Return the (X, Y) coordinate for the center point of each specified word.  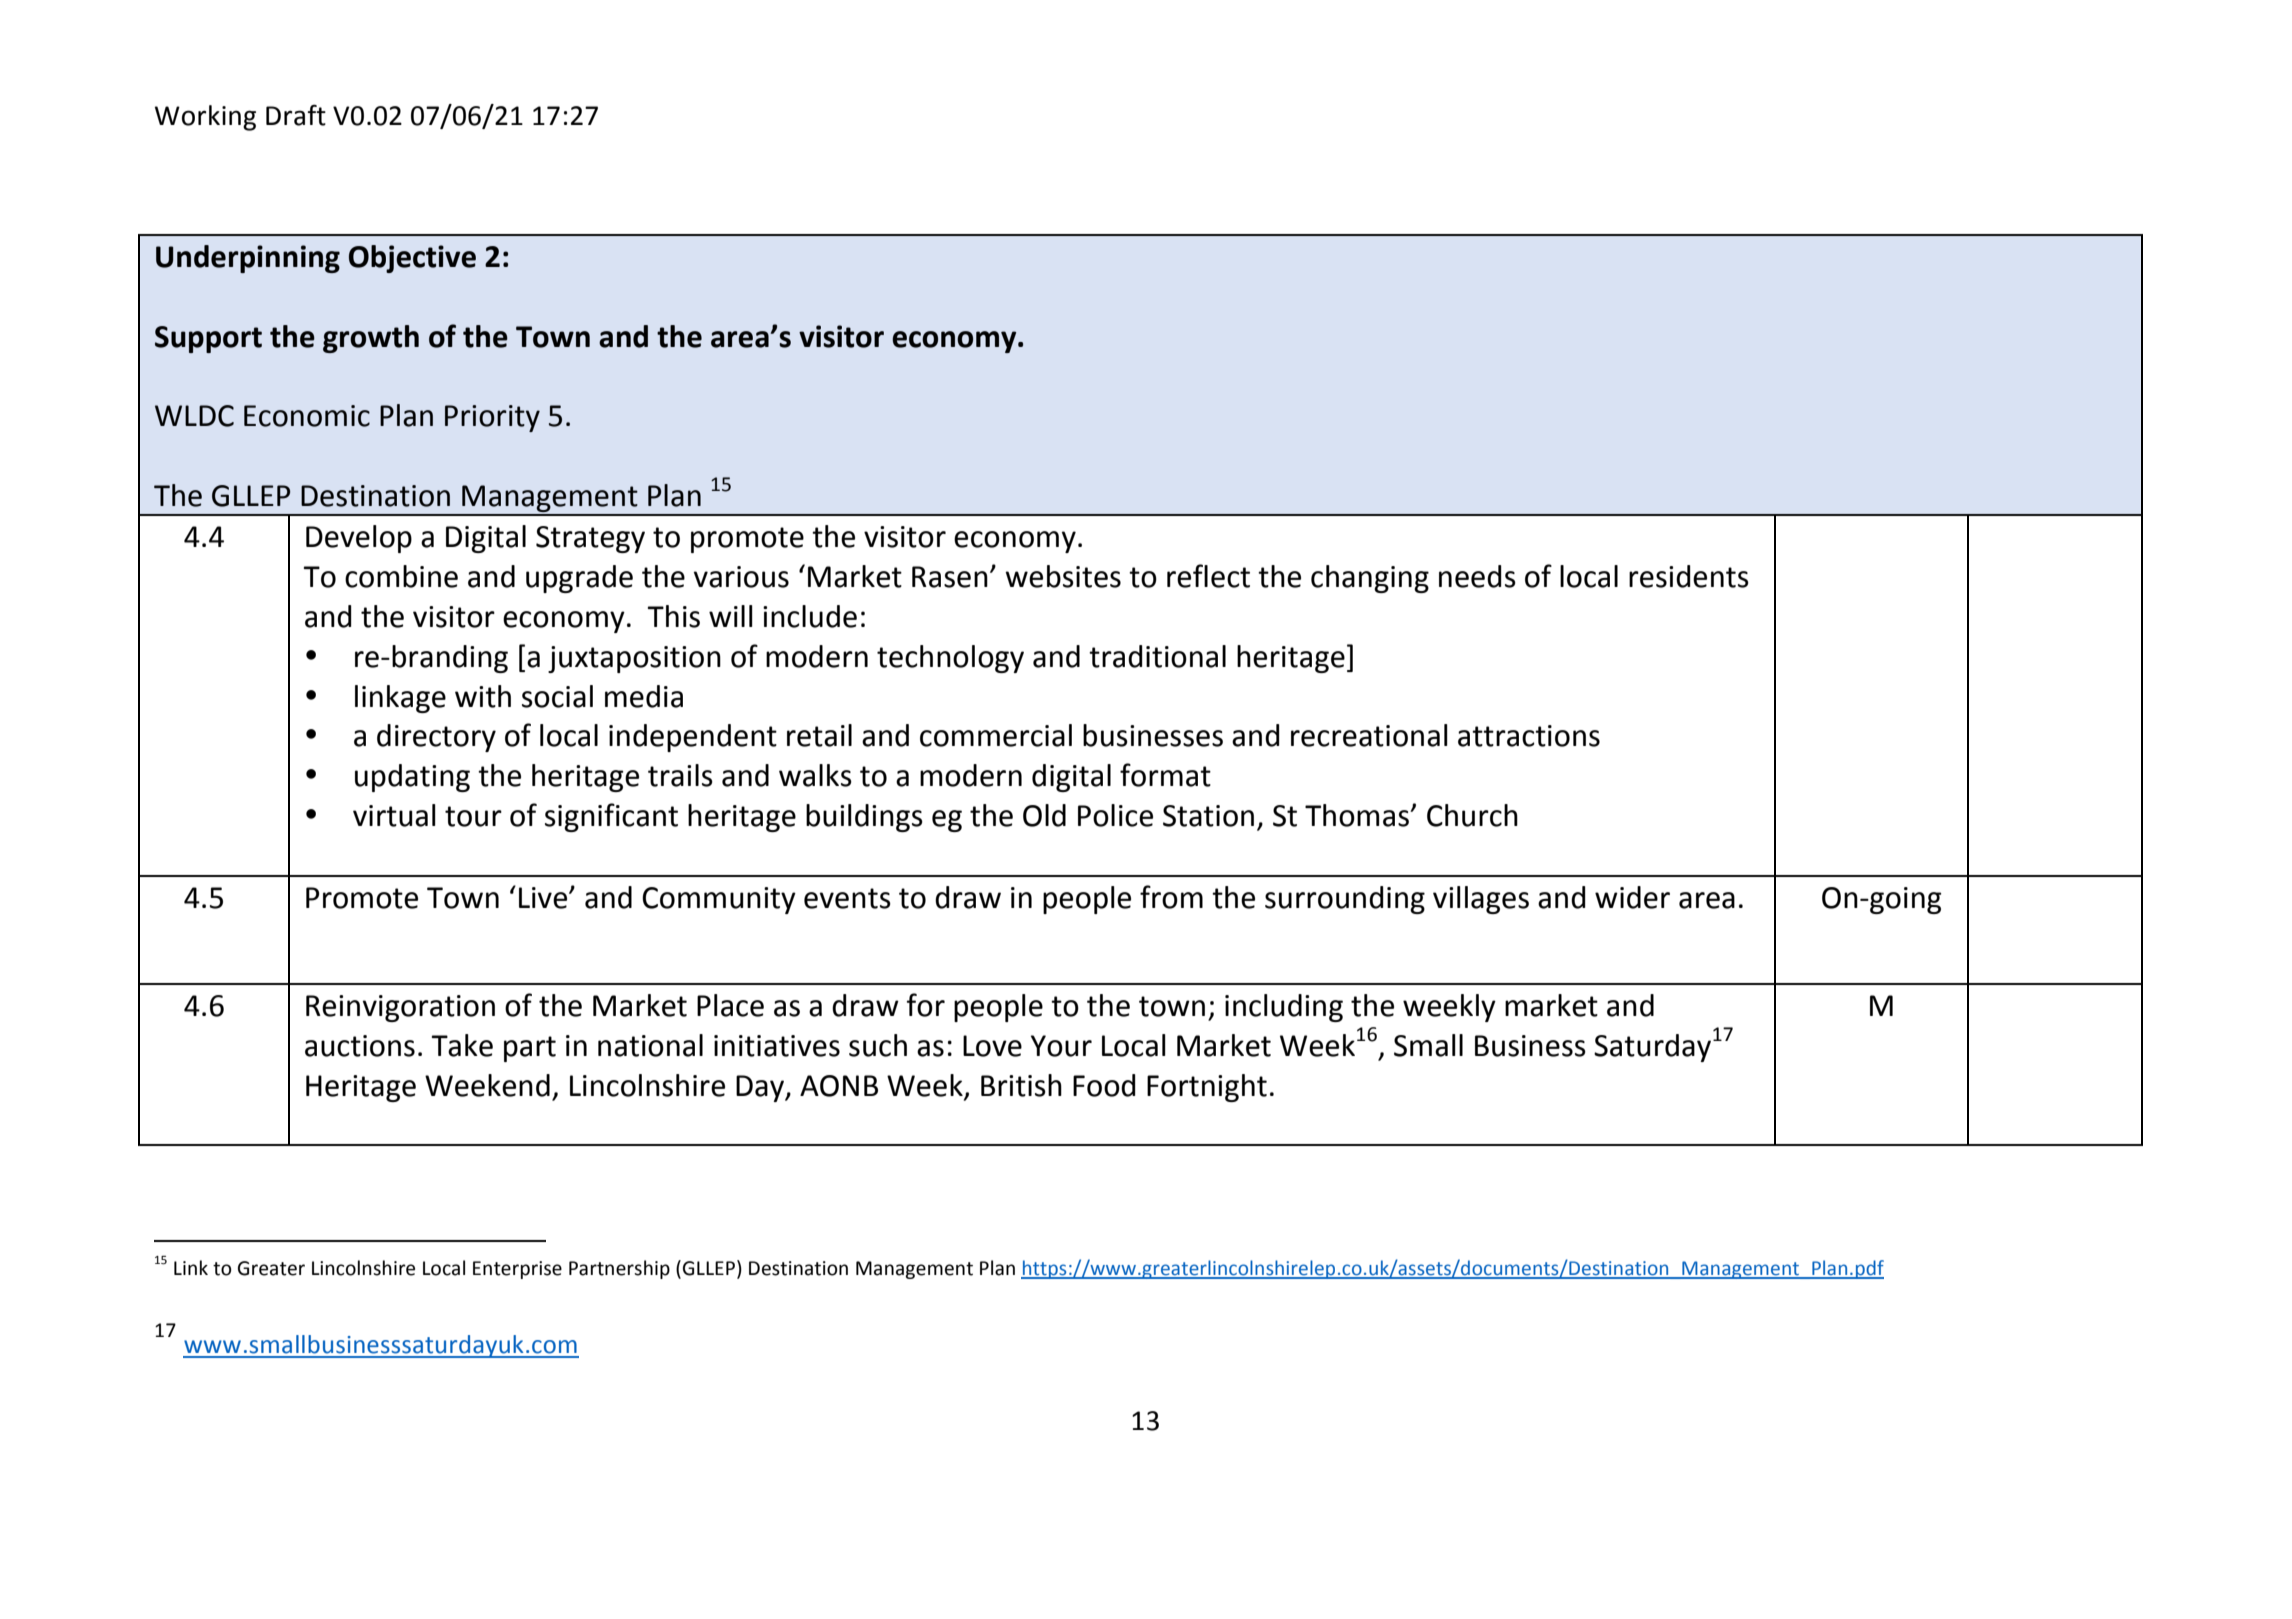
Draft (296, 115)
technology (950, 659)
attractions (1529, 736)
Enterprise (517, 1270)
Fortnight (1207, 1088)
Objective (412, 259)
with (483, 696)
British (1021, 1085)
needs (1477, 576)
